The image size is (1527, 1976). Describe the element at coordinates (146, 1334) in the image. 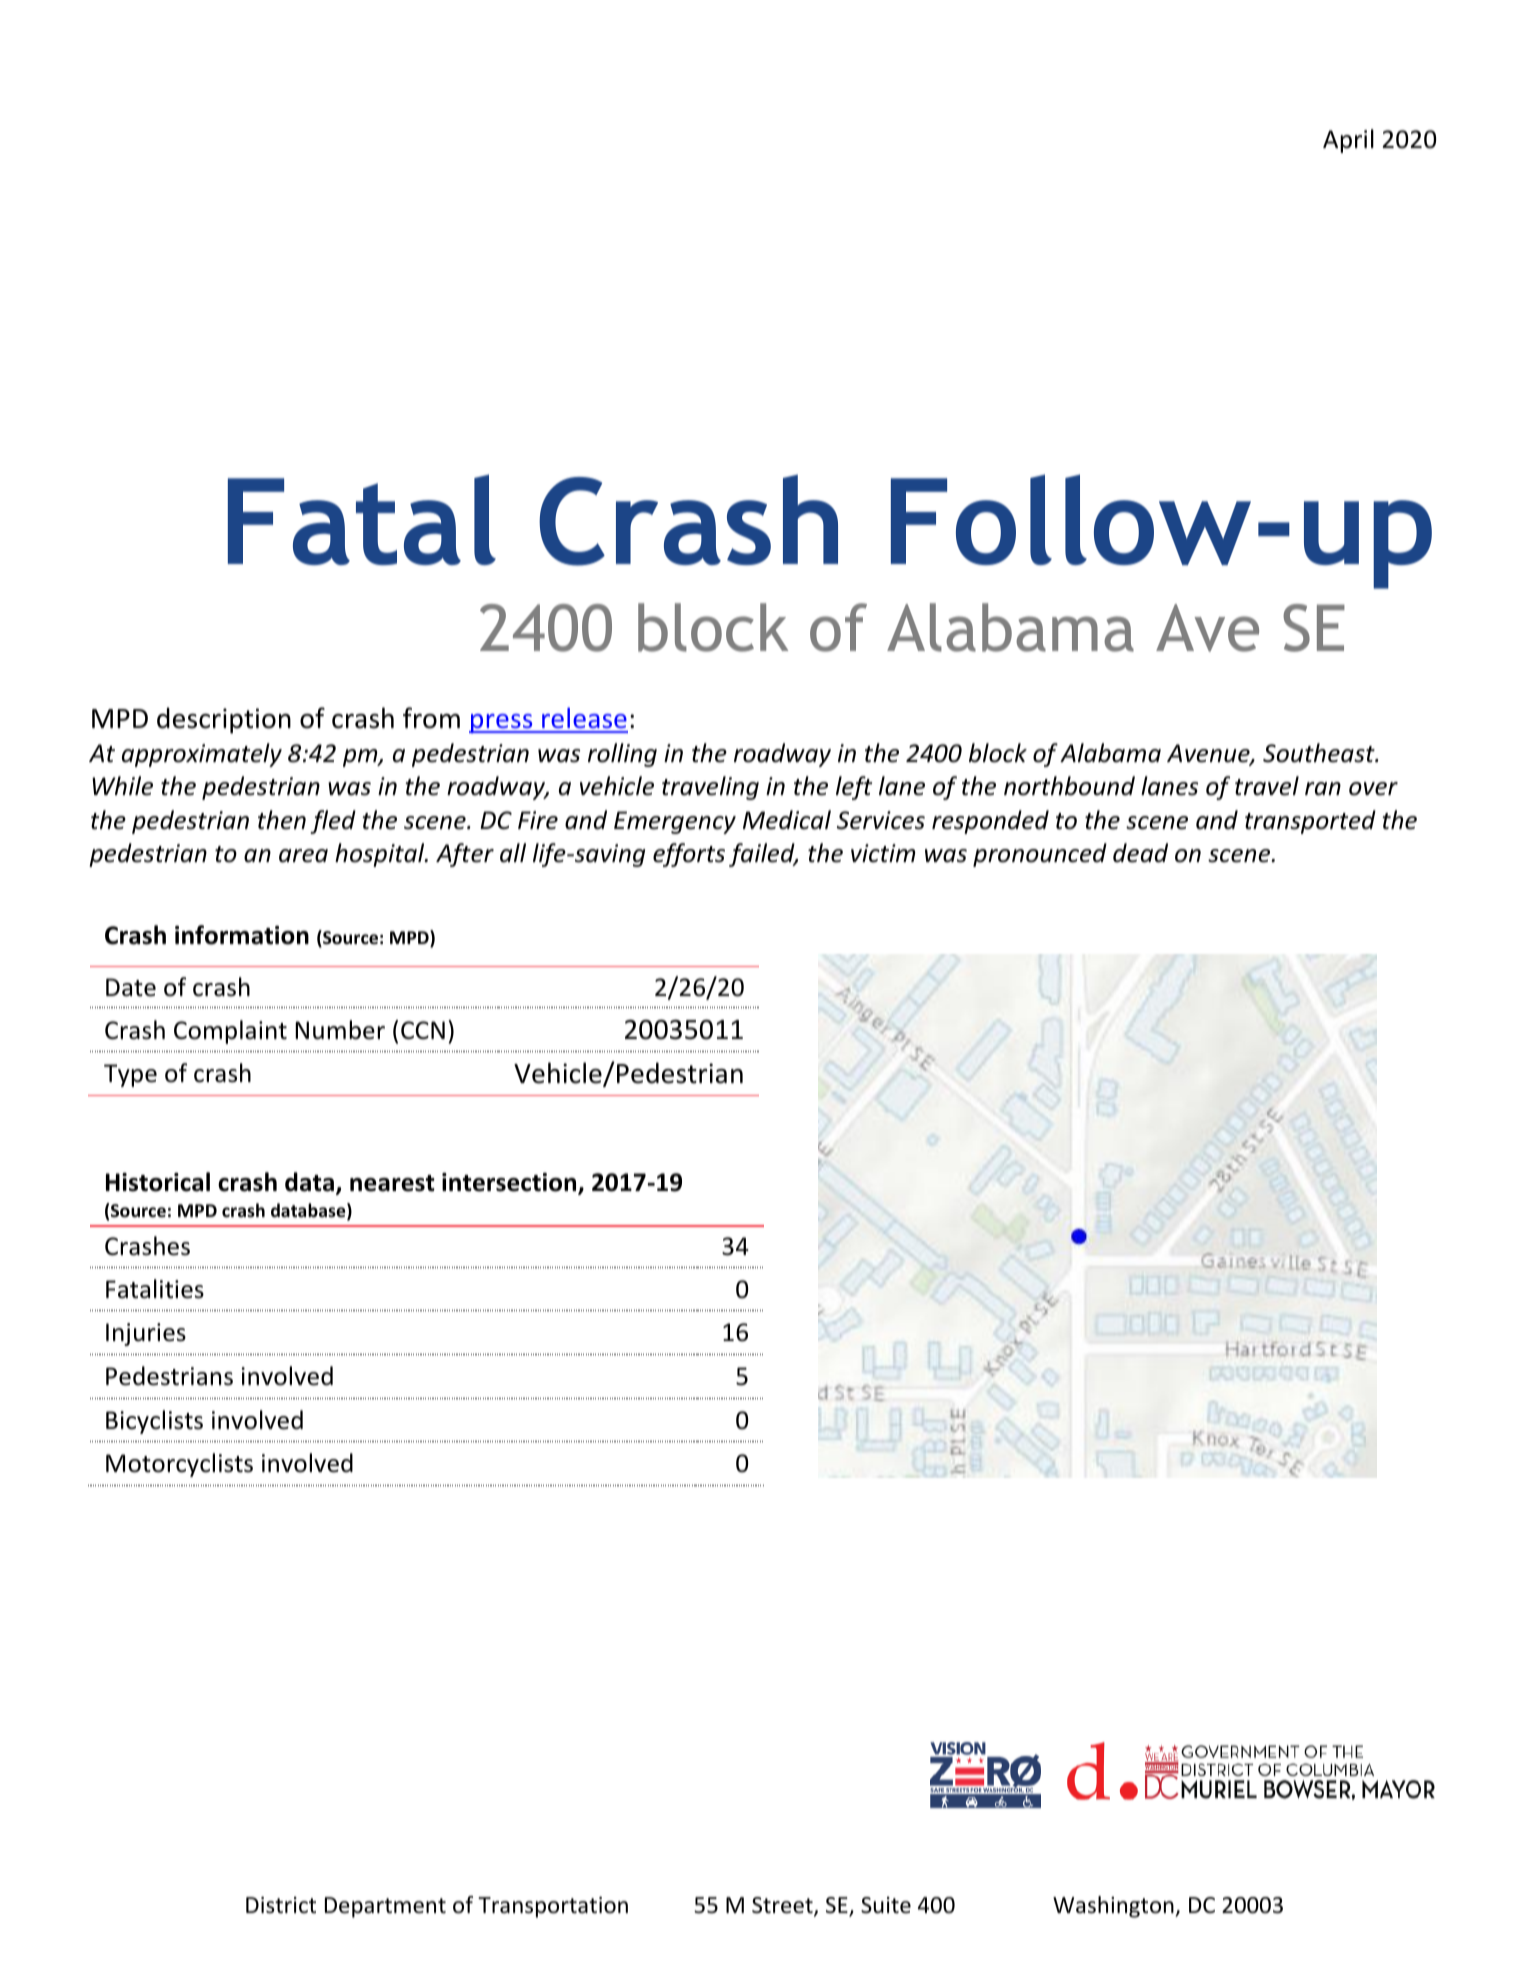

I see `Injuries` at that location.
